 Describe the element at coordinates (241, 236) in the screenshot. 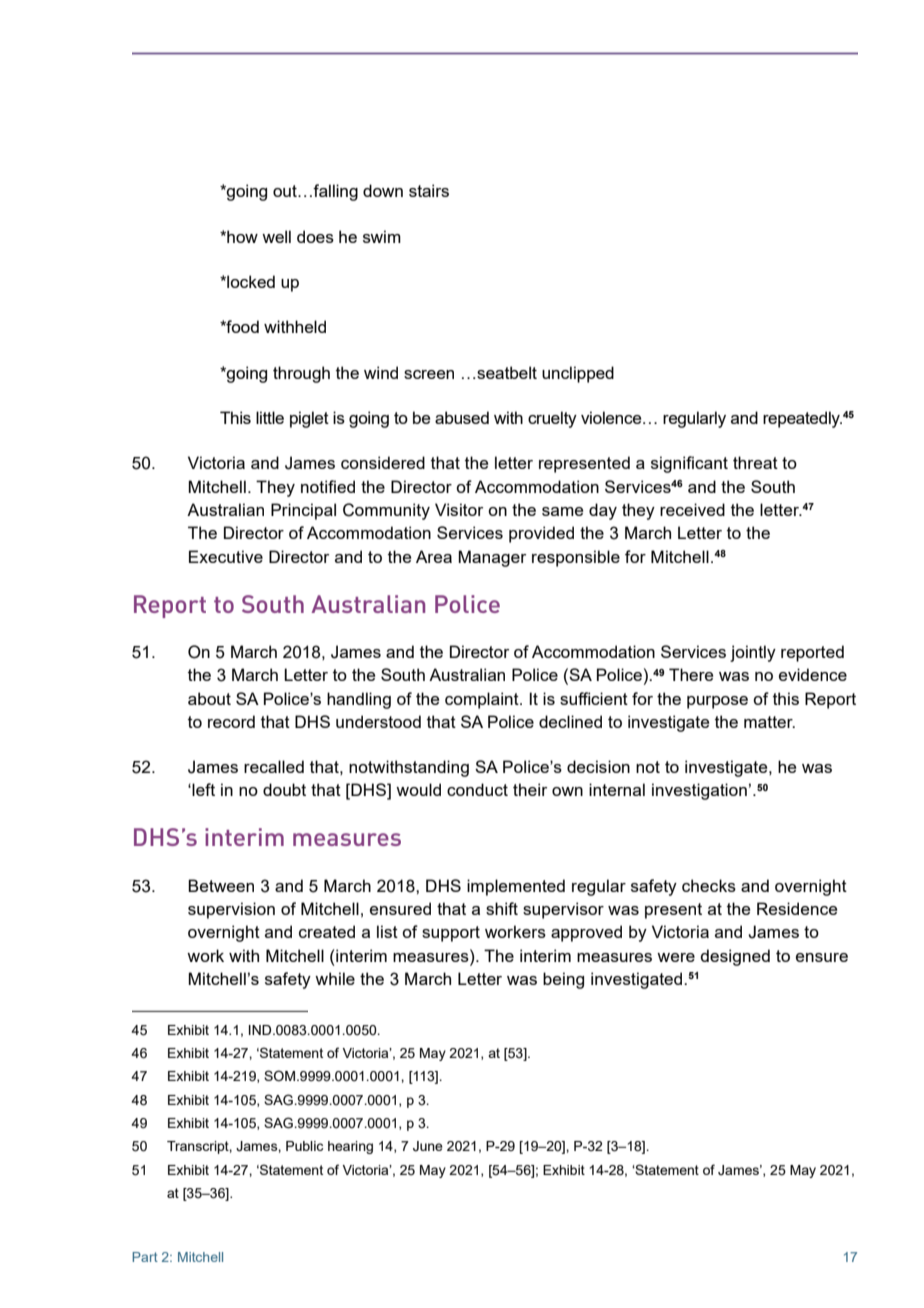

I see `how` at that location.
